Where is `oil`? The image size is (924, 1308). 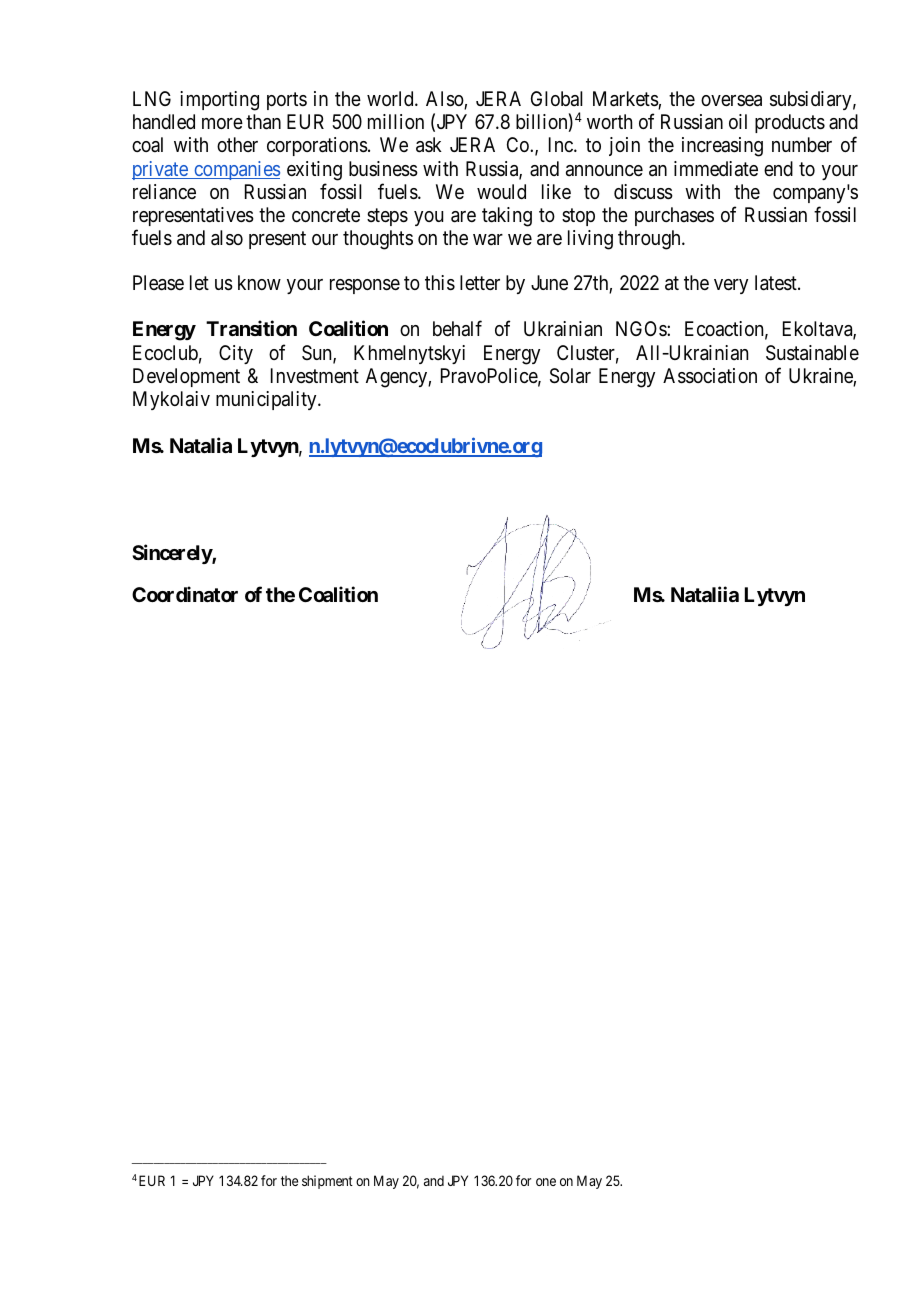 oil is located at coordinates (738, 121).
